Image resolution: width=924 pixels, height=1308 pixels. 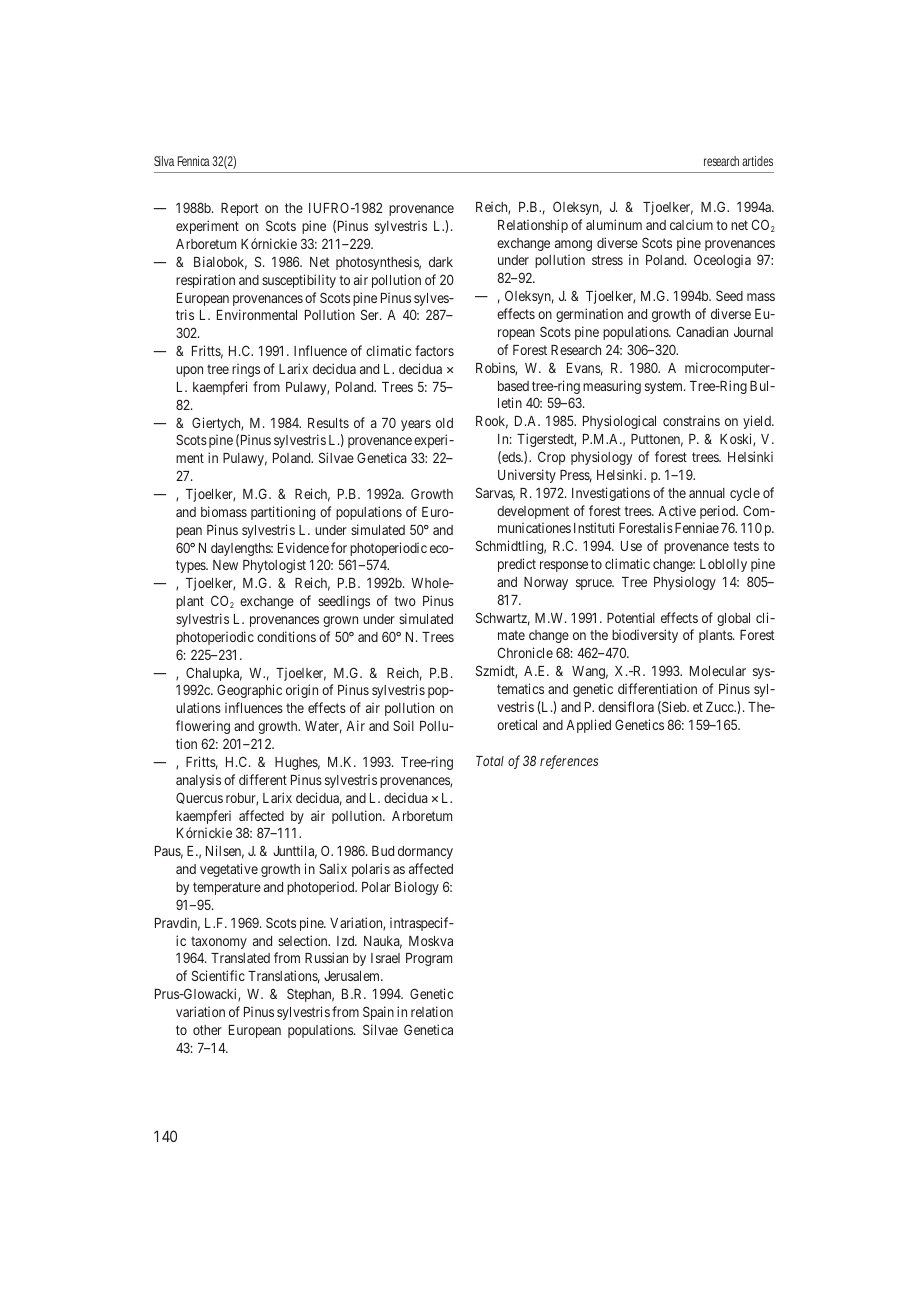 I want to click on Report, so click(x=239, y=209).
